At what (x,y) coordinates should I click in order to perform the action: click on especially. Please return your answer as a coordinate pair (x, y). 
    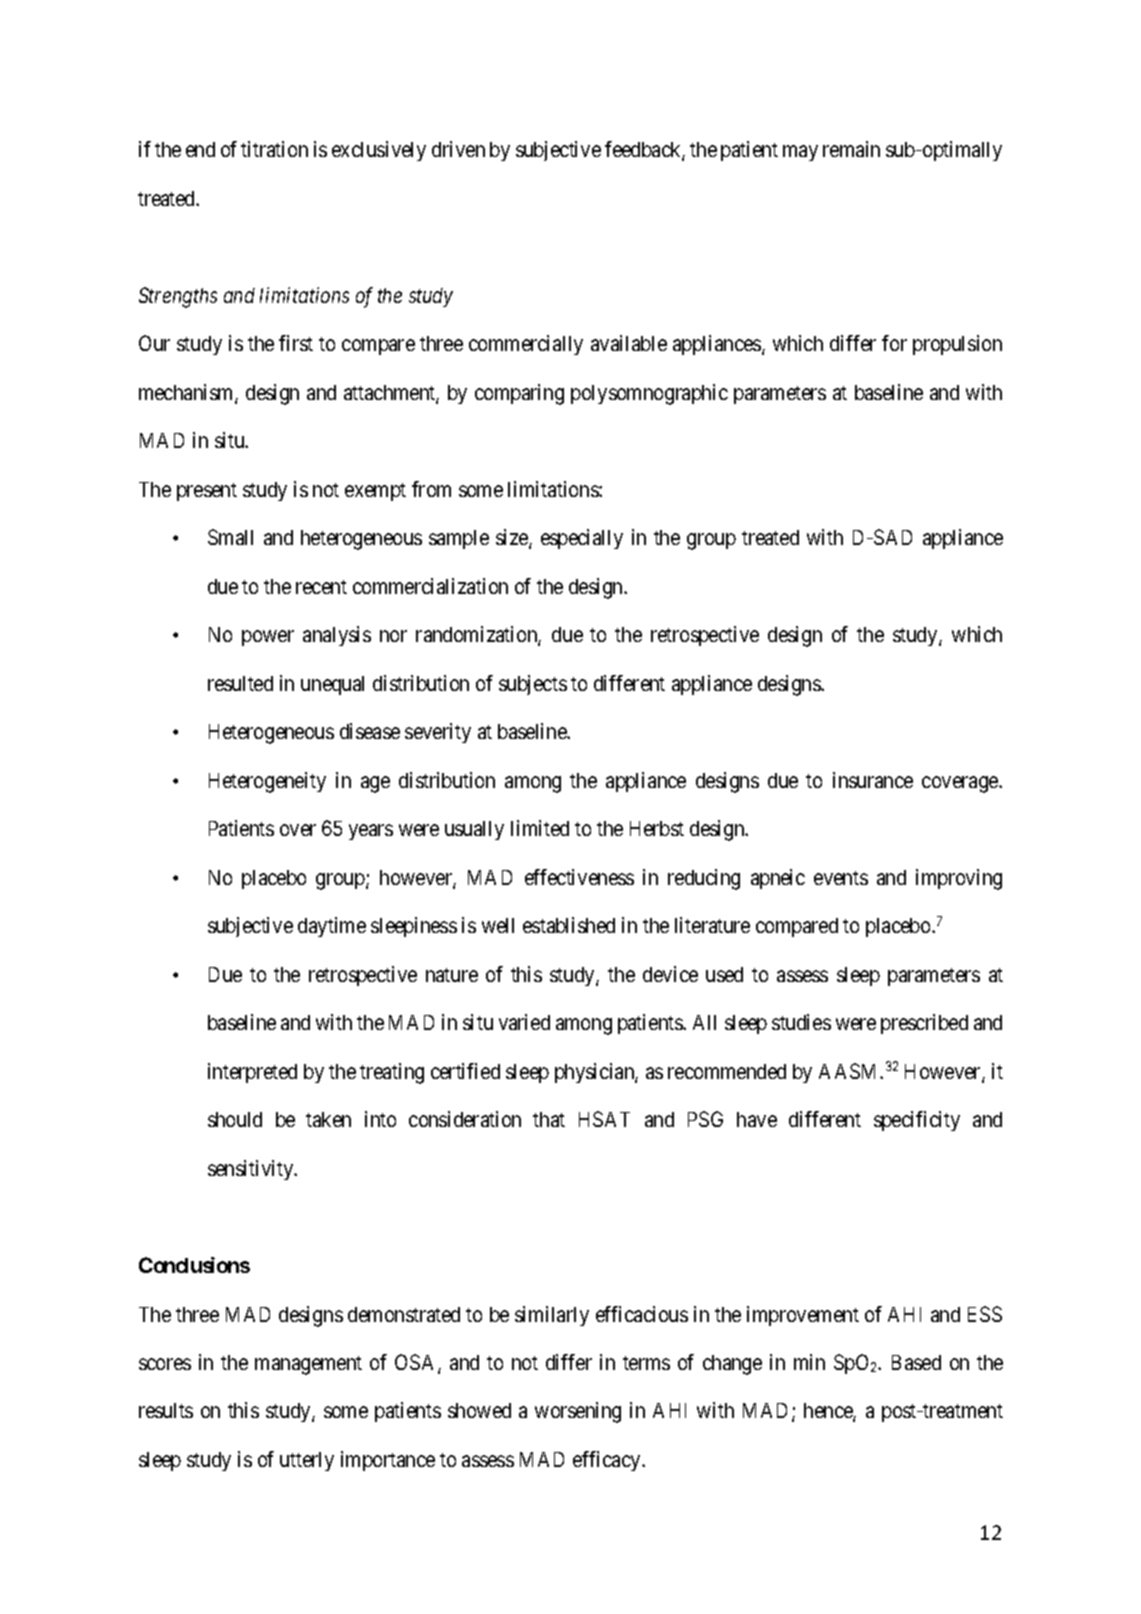
    Looking at the image, I should click on (582, 539).
